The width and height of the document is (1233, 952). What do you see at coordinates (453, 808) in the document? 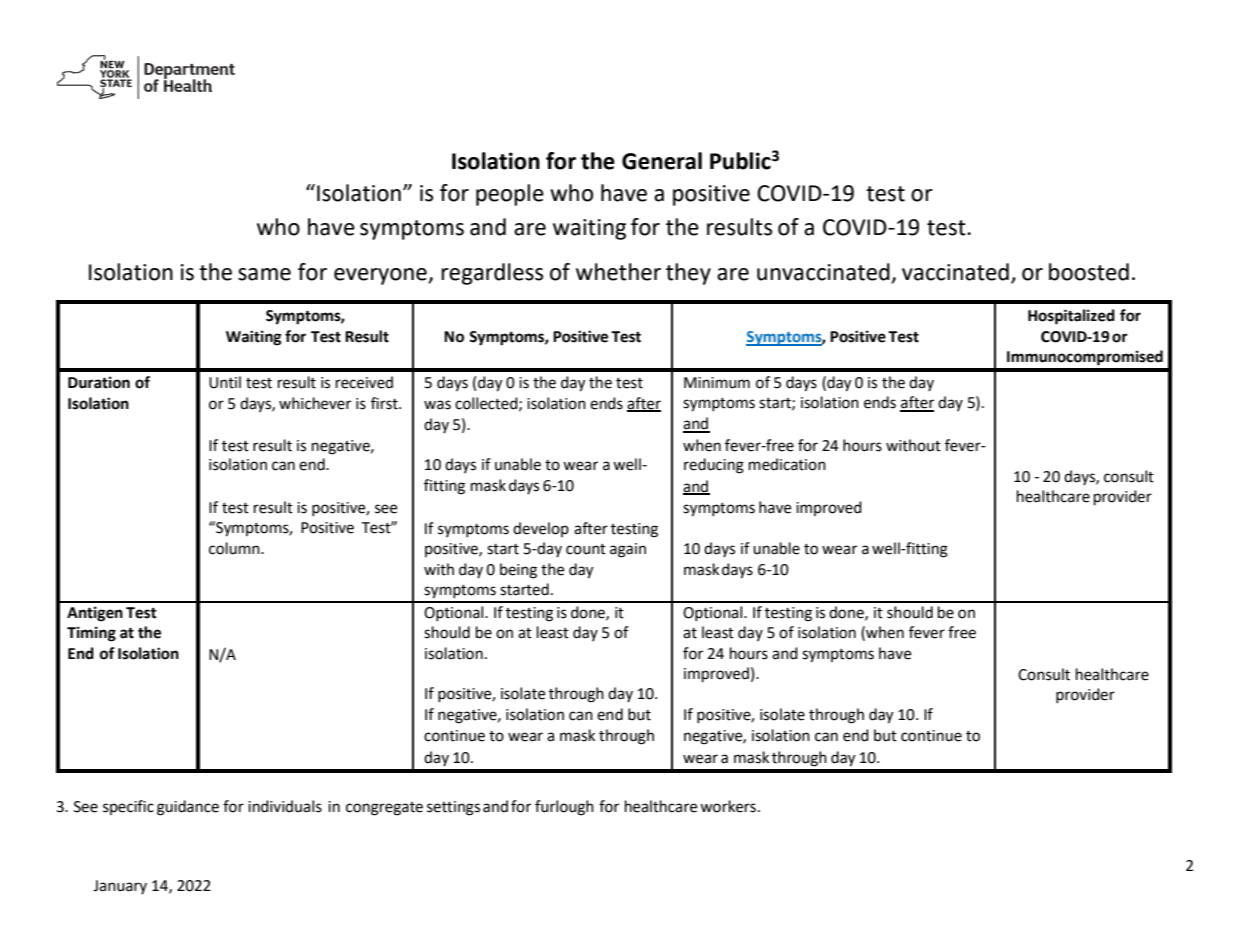
I see `settings` at bounding box center [453, 808].
